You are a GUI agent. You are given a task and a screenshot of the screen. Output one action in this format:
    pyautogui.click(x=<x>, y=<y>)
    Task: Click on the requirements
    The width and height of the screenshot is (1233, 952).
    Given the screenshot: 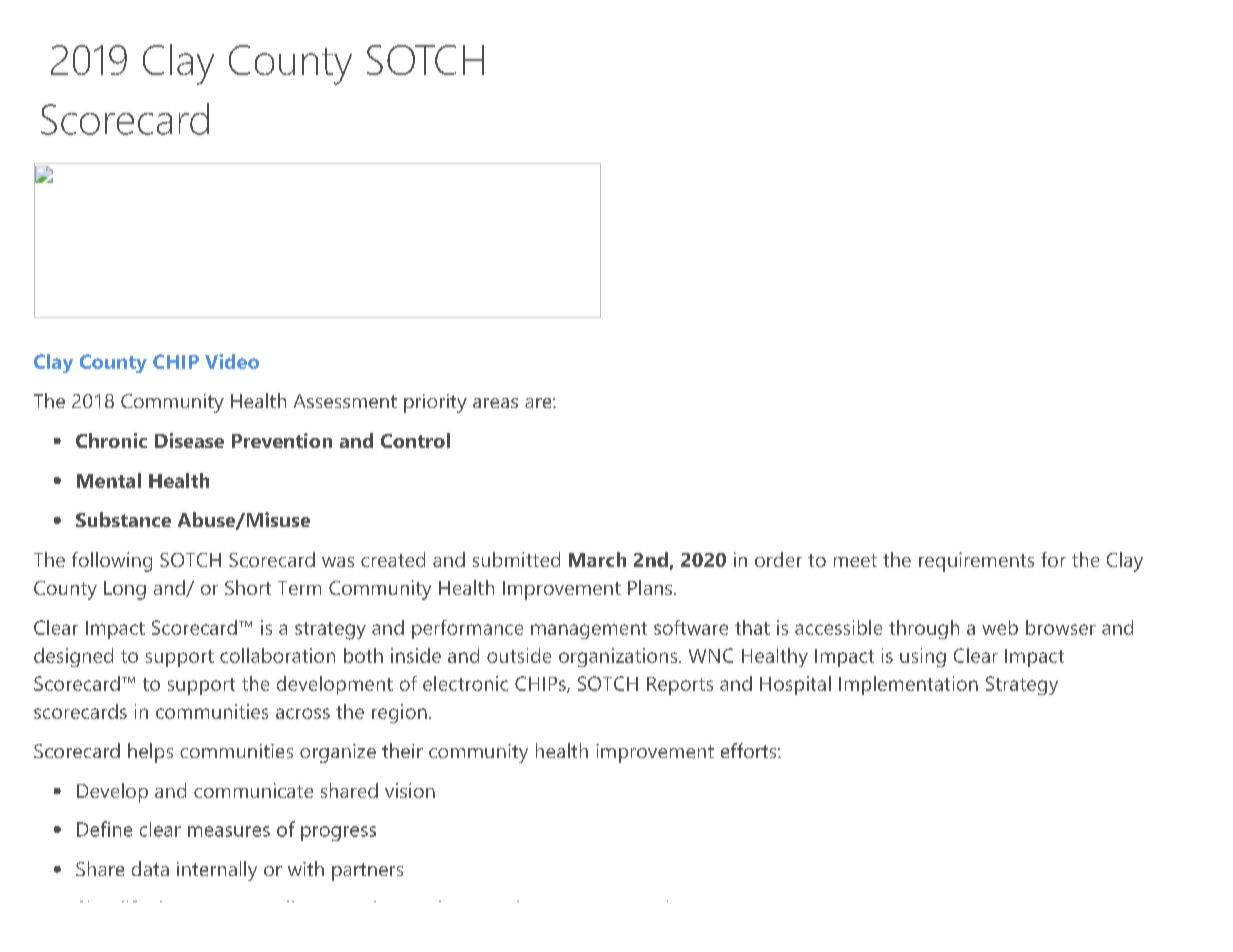 What is the action you would take?
    pyautogui.click(x=976, y=562)
